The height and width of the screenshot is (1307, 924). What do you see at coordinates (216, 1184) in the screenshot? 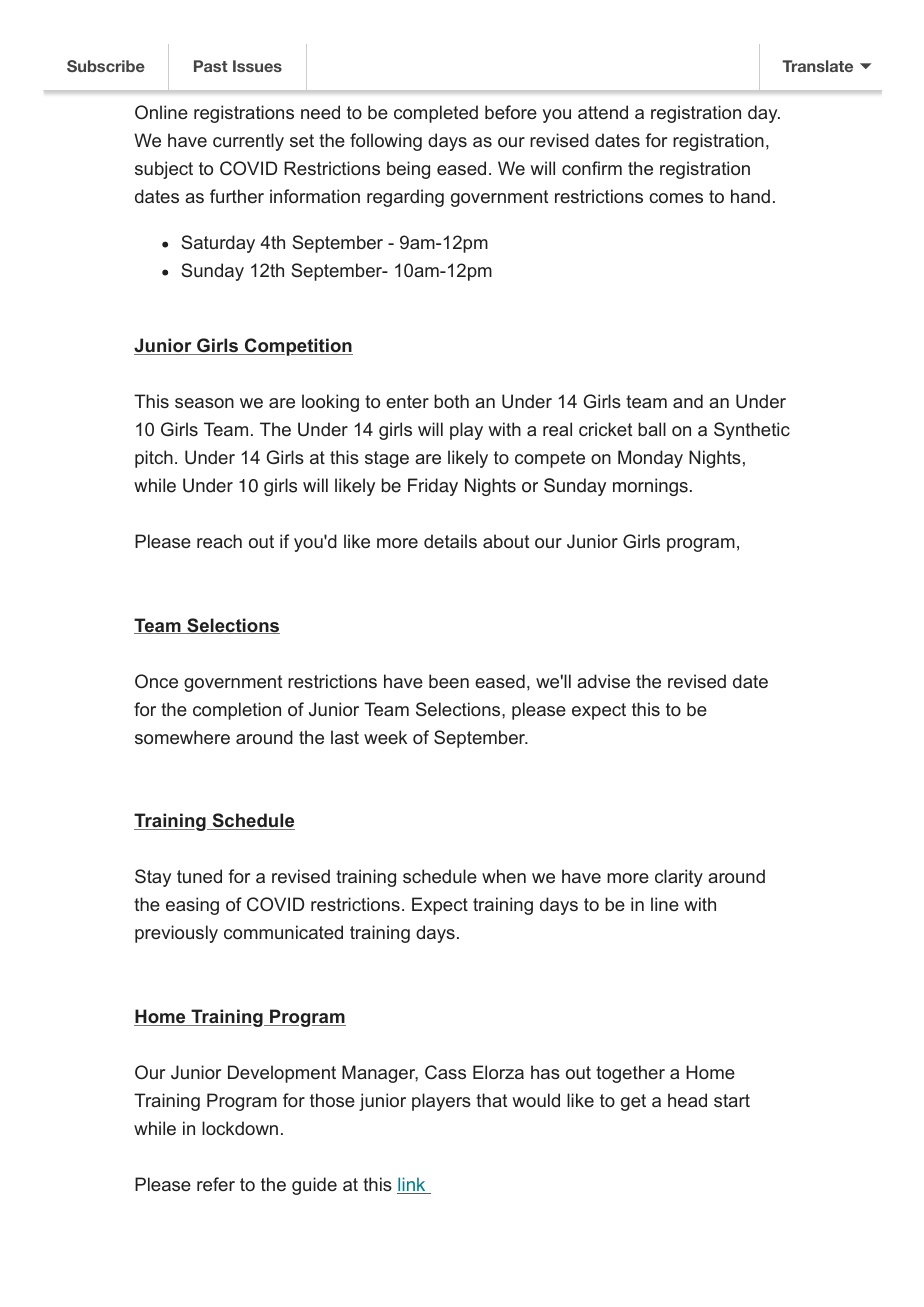
I see `refer` at bounding box center [216, 1184].
